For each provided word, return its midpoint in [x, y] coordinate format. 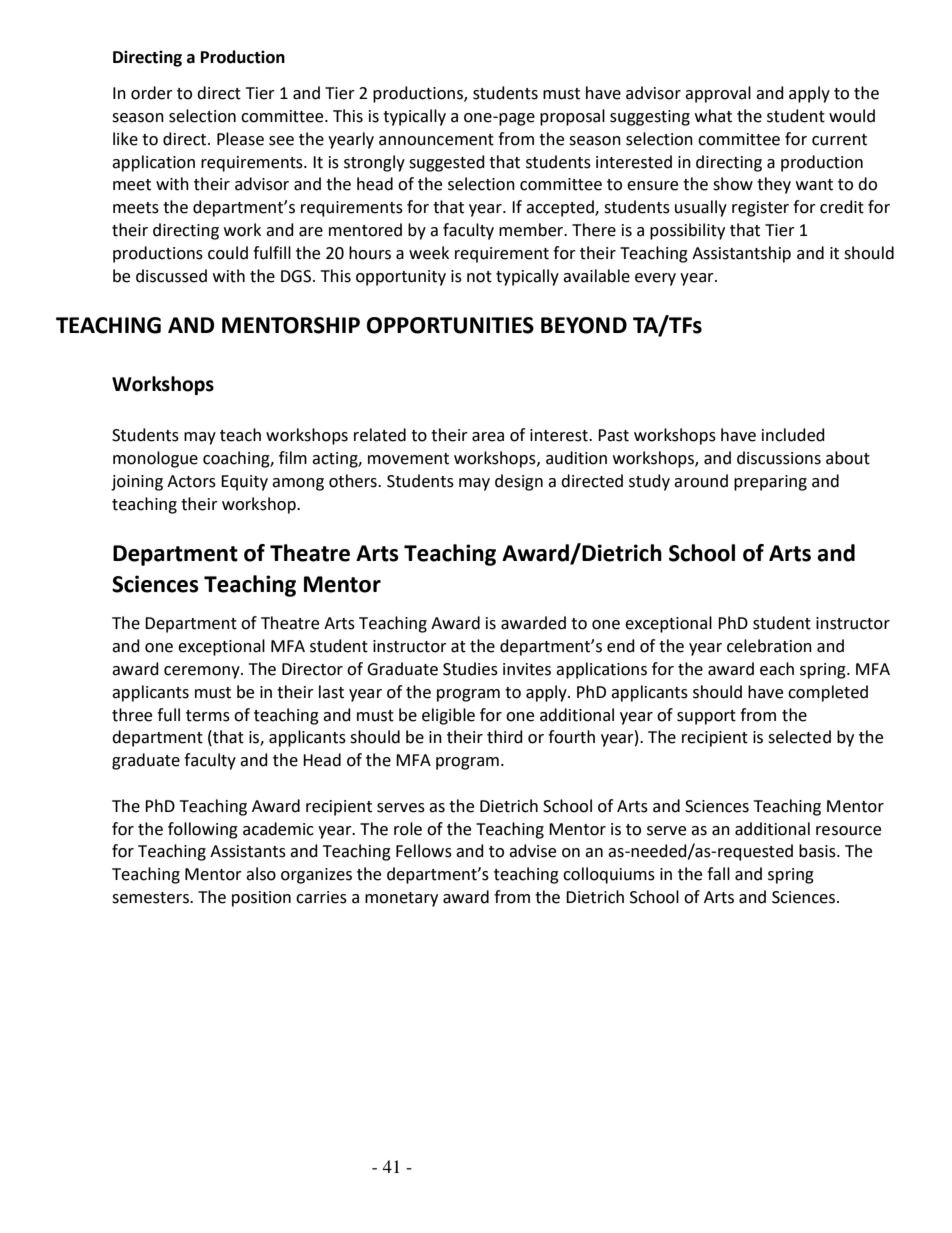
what [713, 116]
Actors [191, 481]
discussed [171, 276]
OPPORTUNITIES [450, 325]
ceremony [203, 672]
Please [240, 139]
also [261, 874]
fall [718, 874]
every [655, 279]
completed [828, 693]
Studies [470, 669]
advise [532, 851]
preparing [770, 483]
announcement [436, 140]
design [519, 482]
